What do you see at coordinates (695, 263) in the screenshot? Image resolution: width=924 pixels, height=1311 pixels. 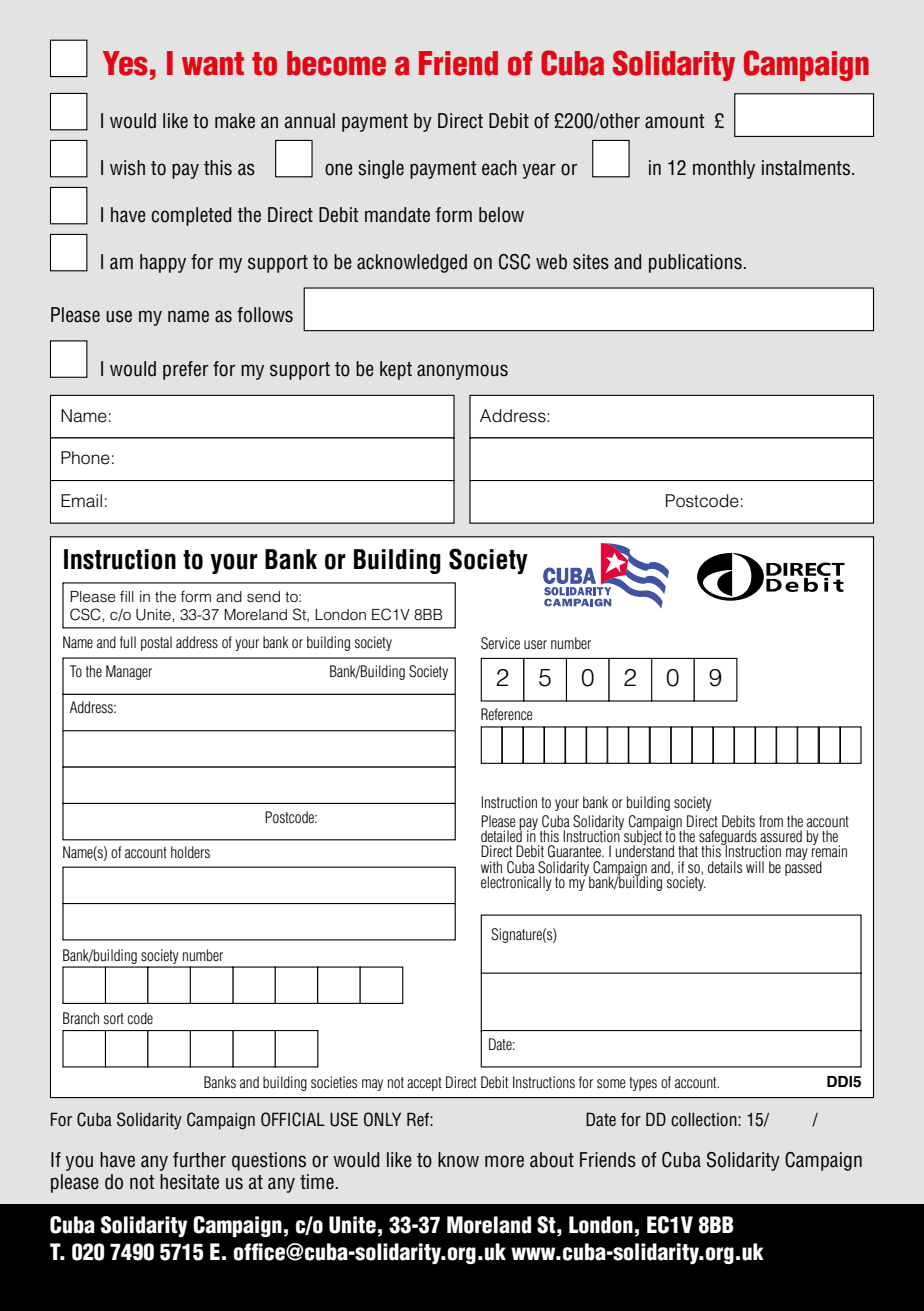 I see `publications` at bounding box center [695, 263].
